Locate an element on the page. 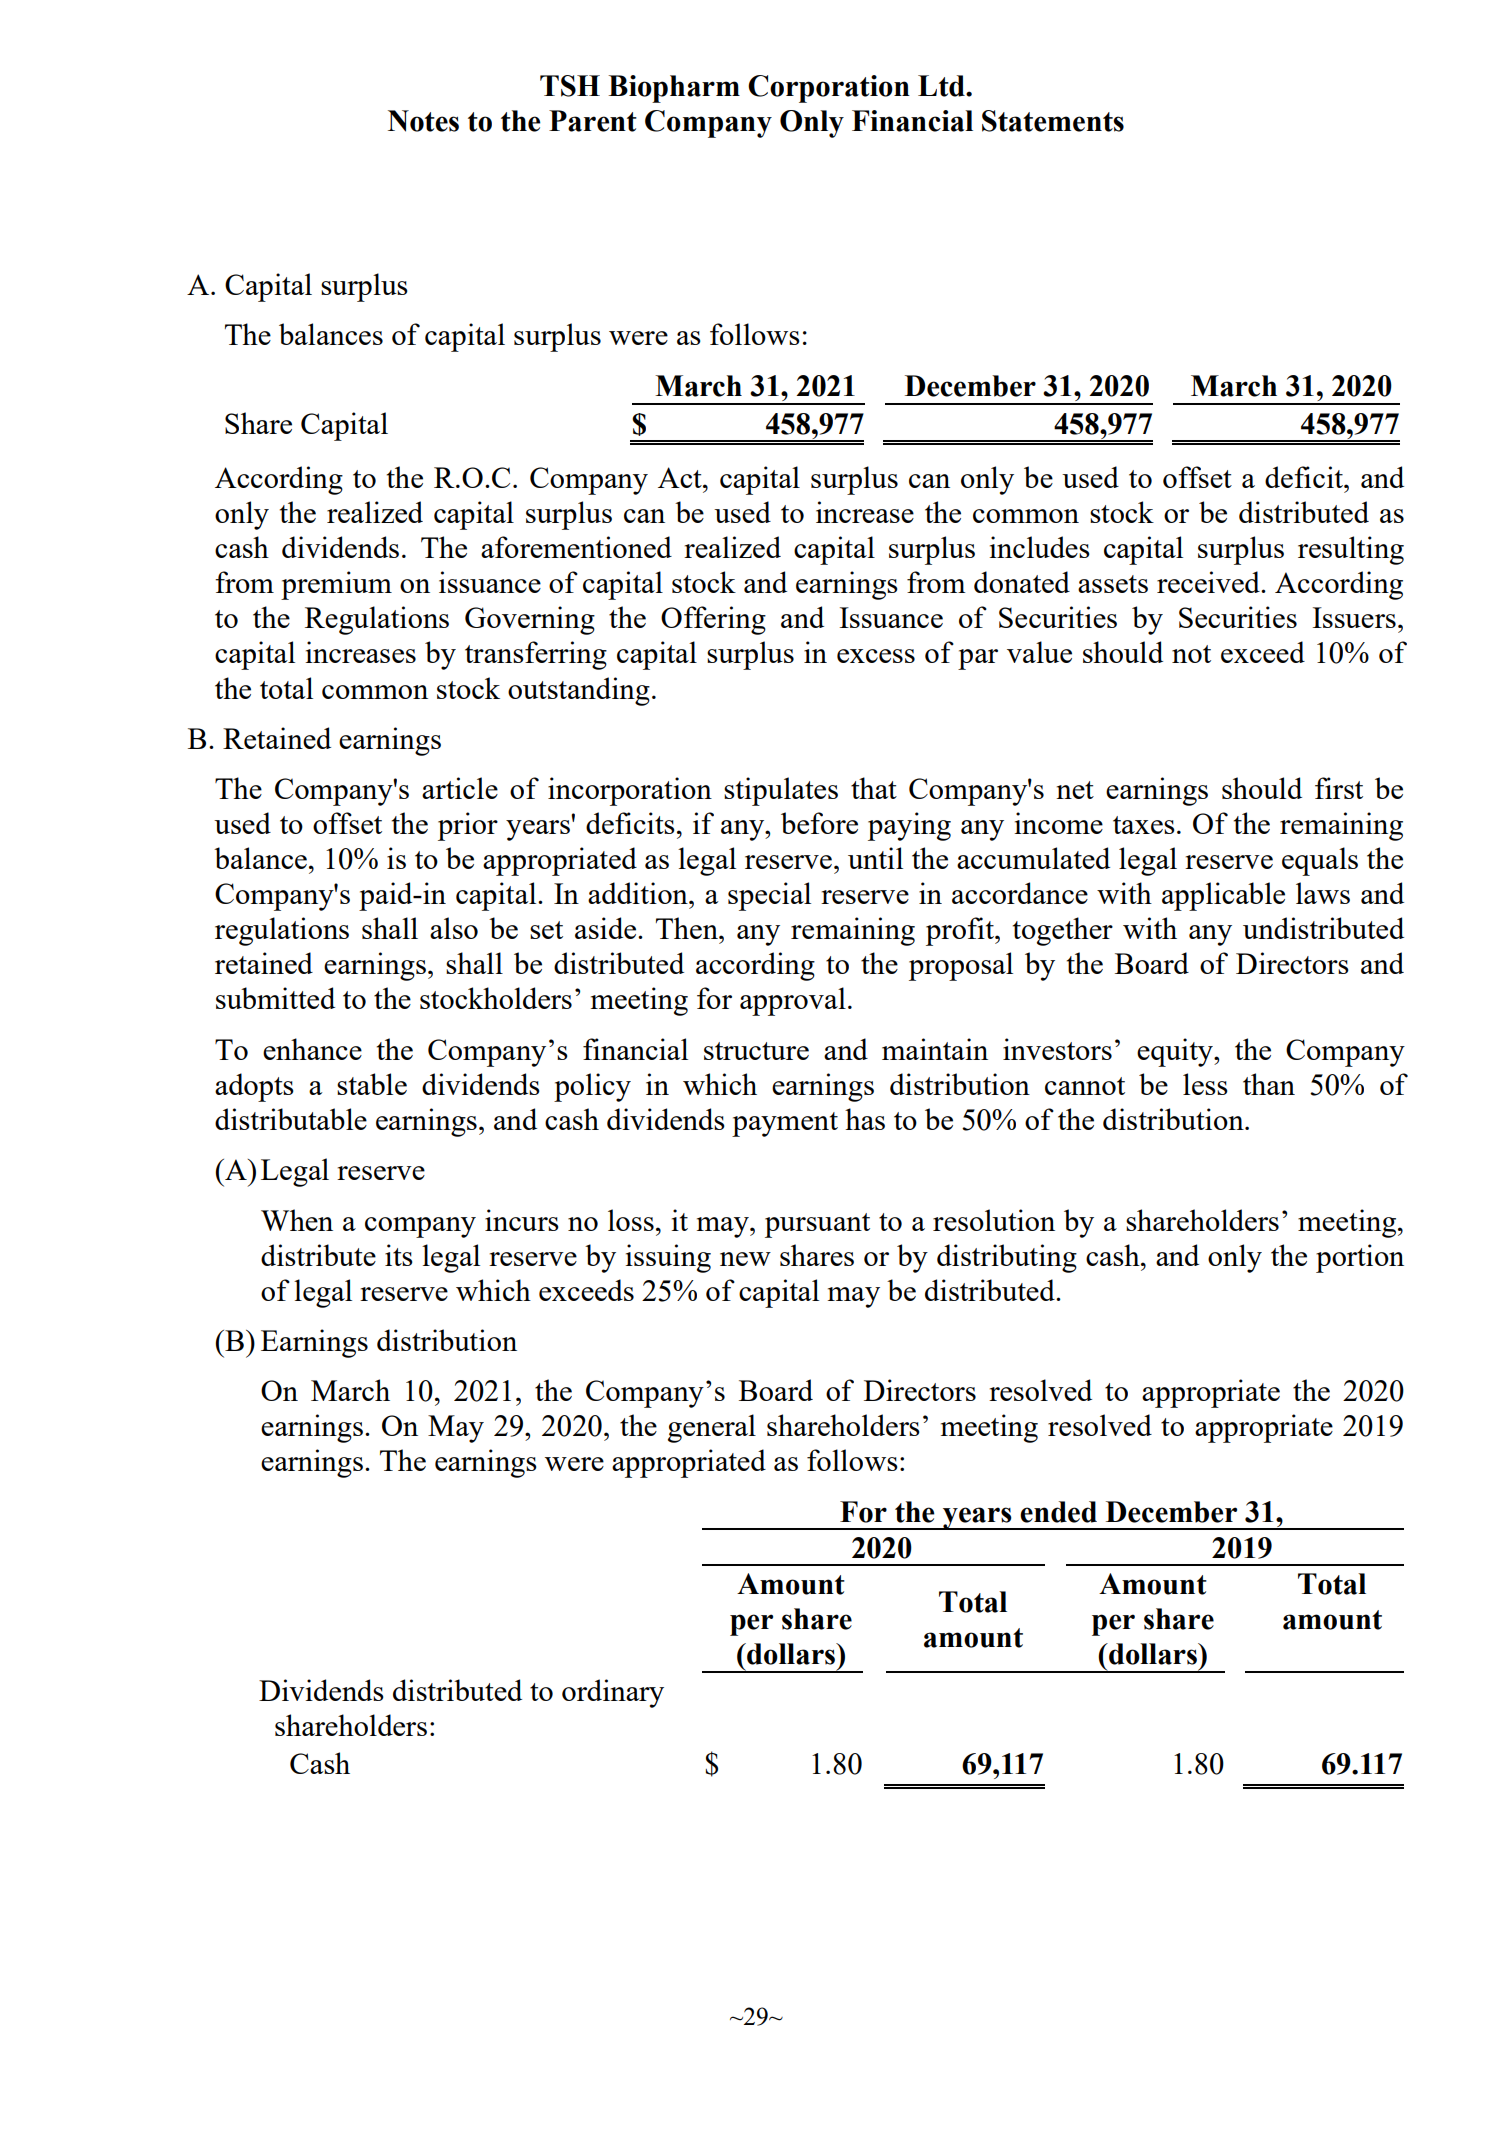 The width and height of the page is (1512, 2139). excess is located at coordinates (876, 656).
